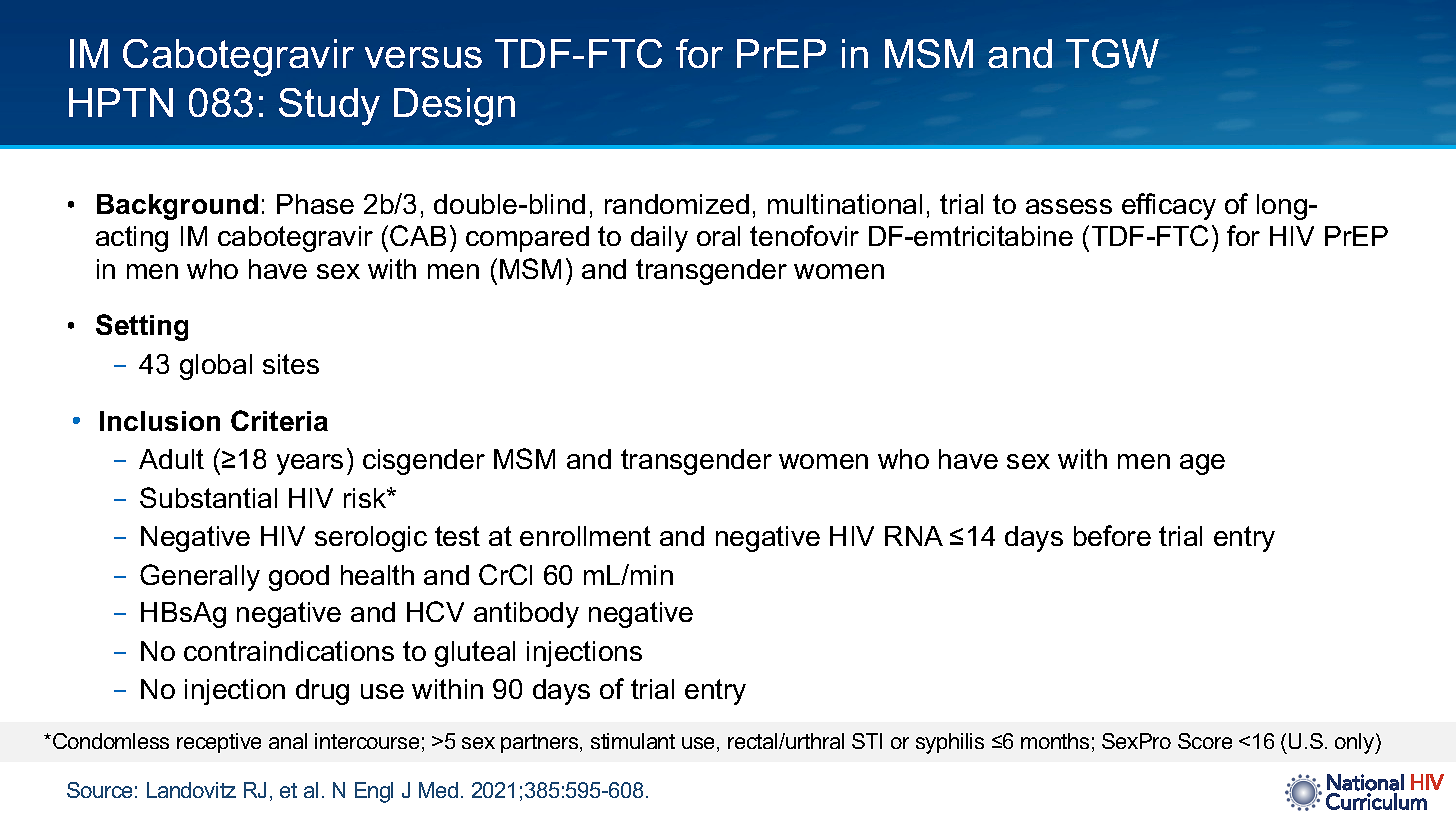 The width and height of the image is (1456, 819). Describe the element at coordinates (288, 741) in the image. I see `anal` at that location.
